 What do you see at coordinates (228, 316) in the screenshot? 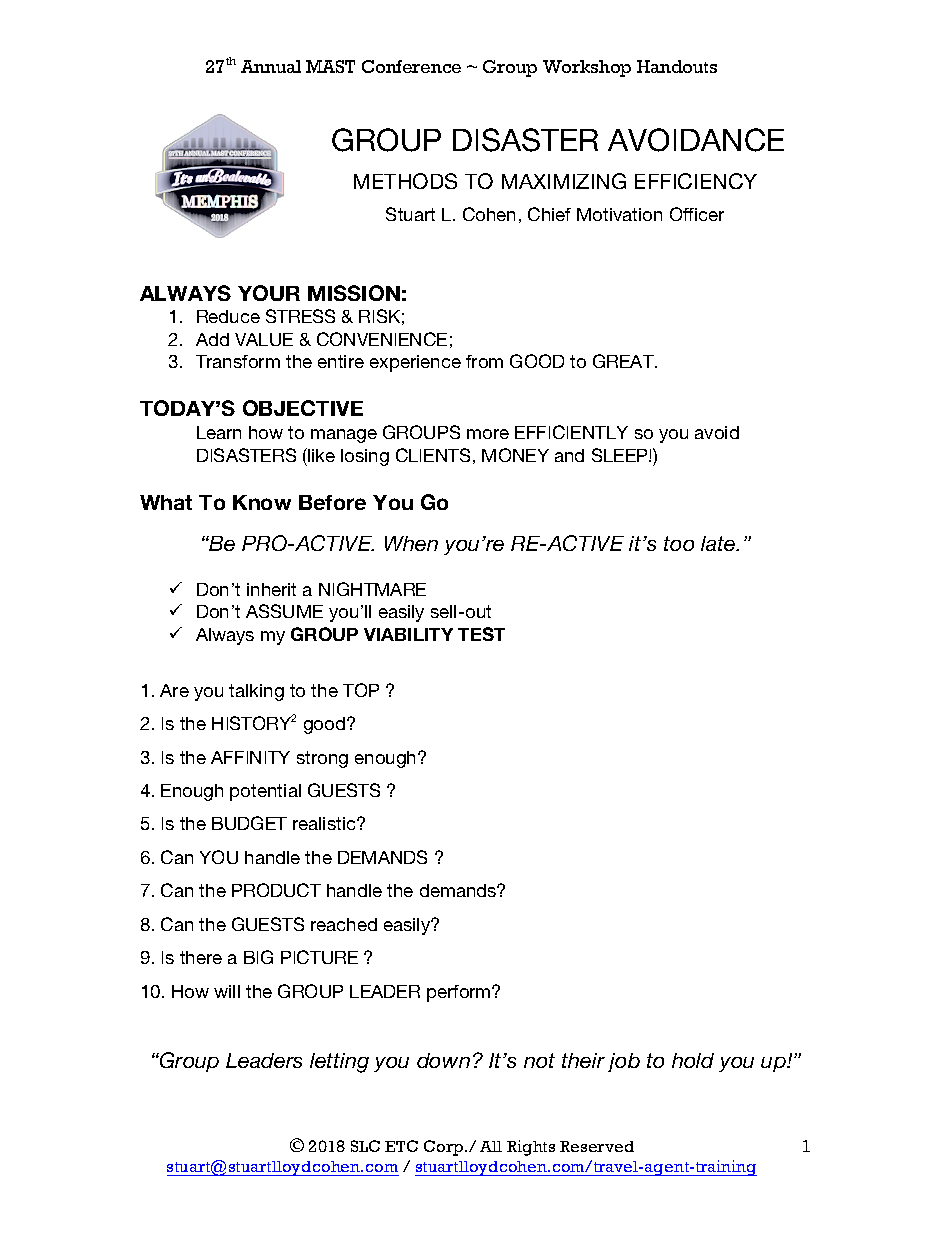
I see `Reduce` at bounding box center [228, 316].
